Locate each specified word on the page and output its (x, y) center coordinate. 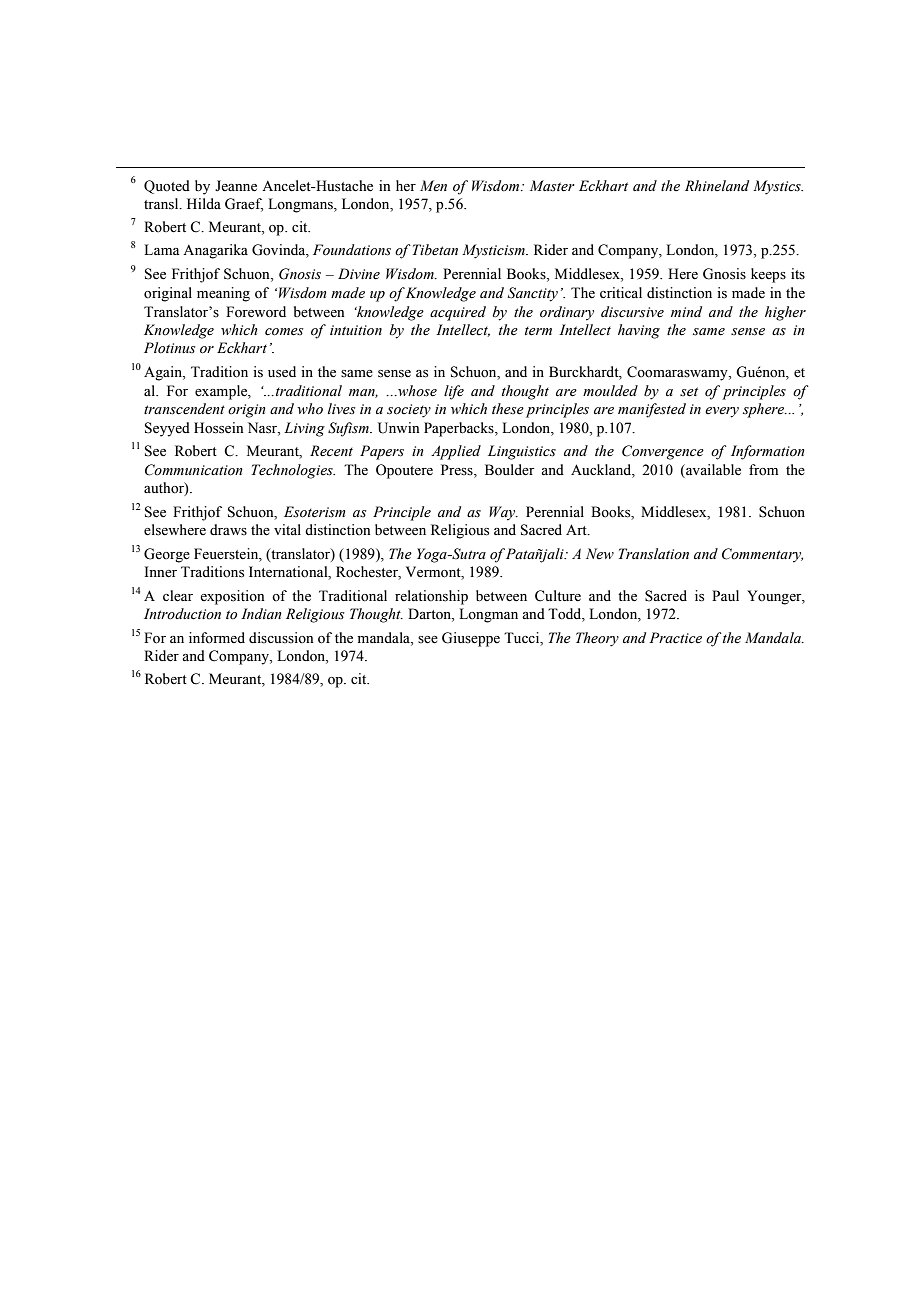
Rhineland (717, 185)
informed (217, 638)
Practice (675, 638)
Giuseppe (471, 639)
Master (552, 186)
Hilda (204, 203)
